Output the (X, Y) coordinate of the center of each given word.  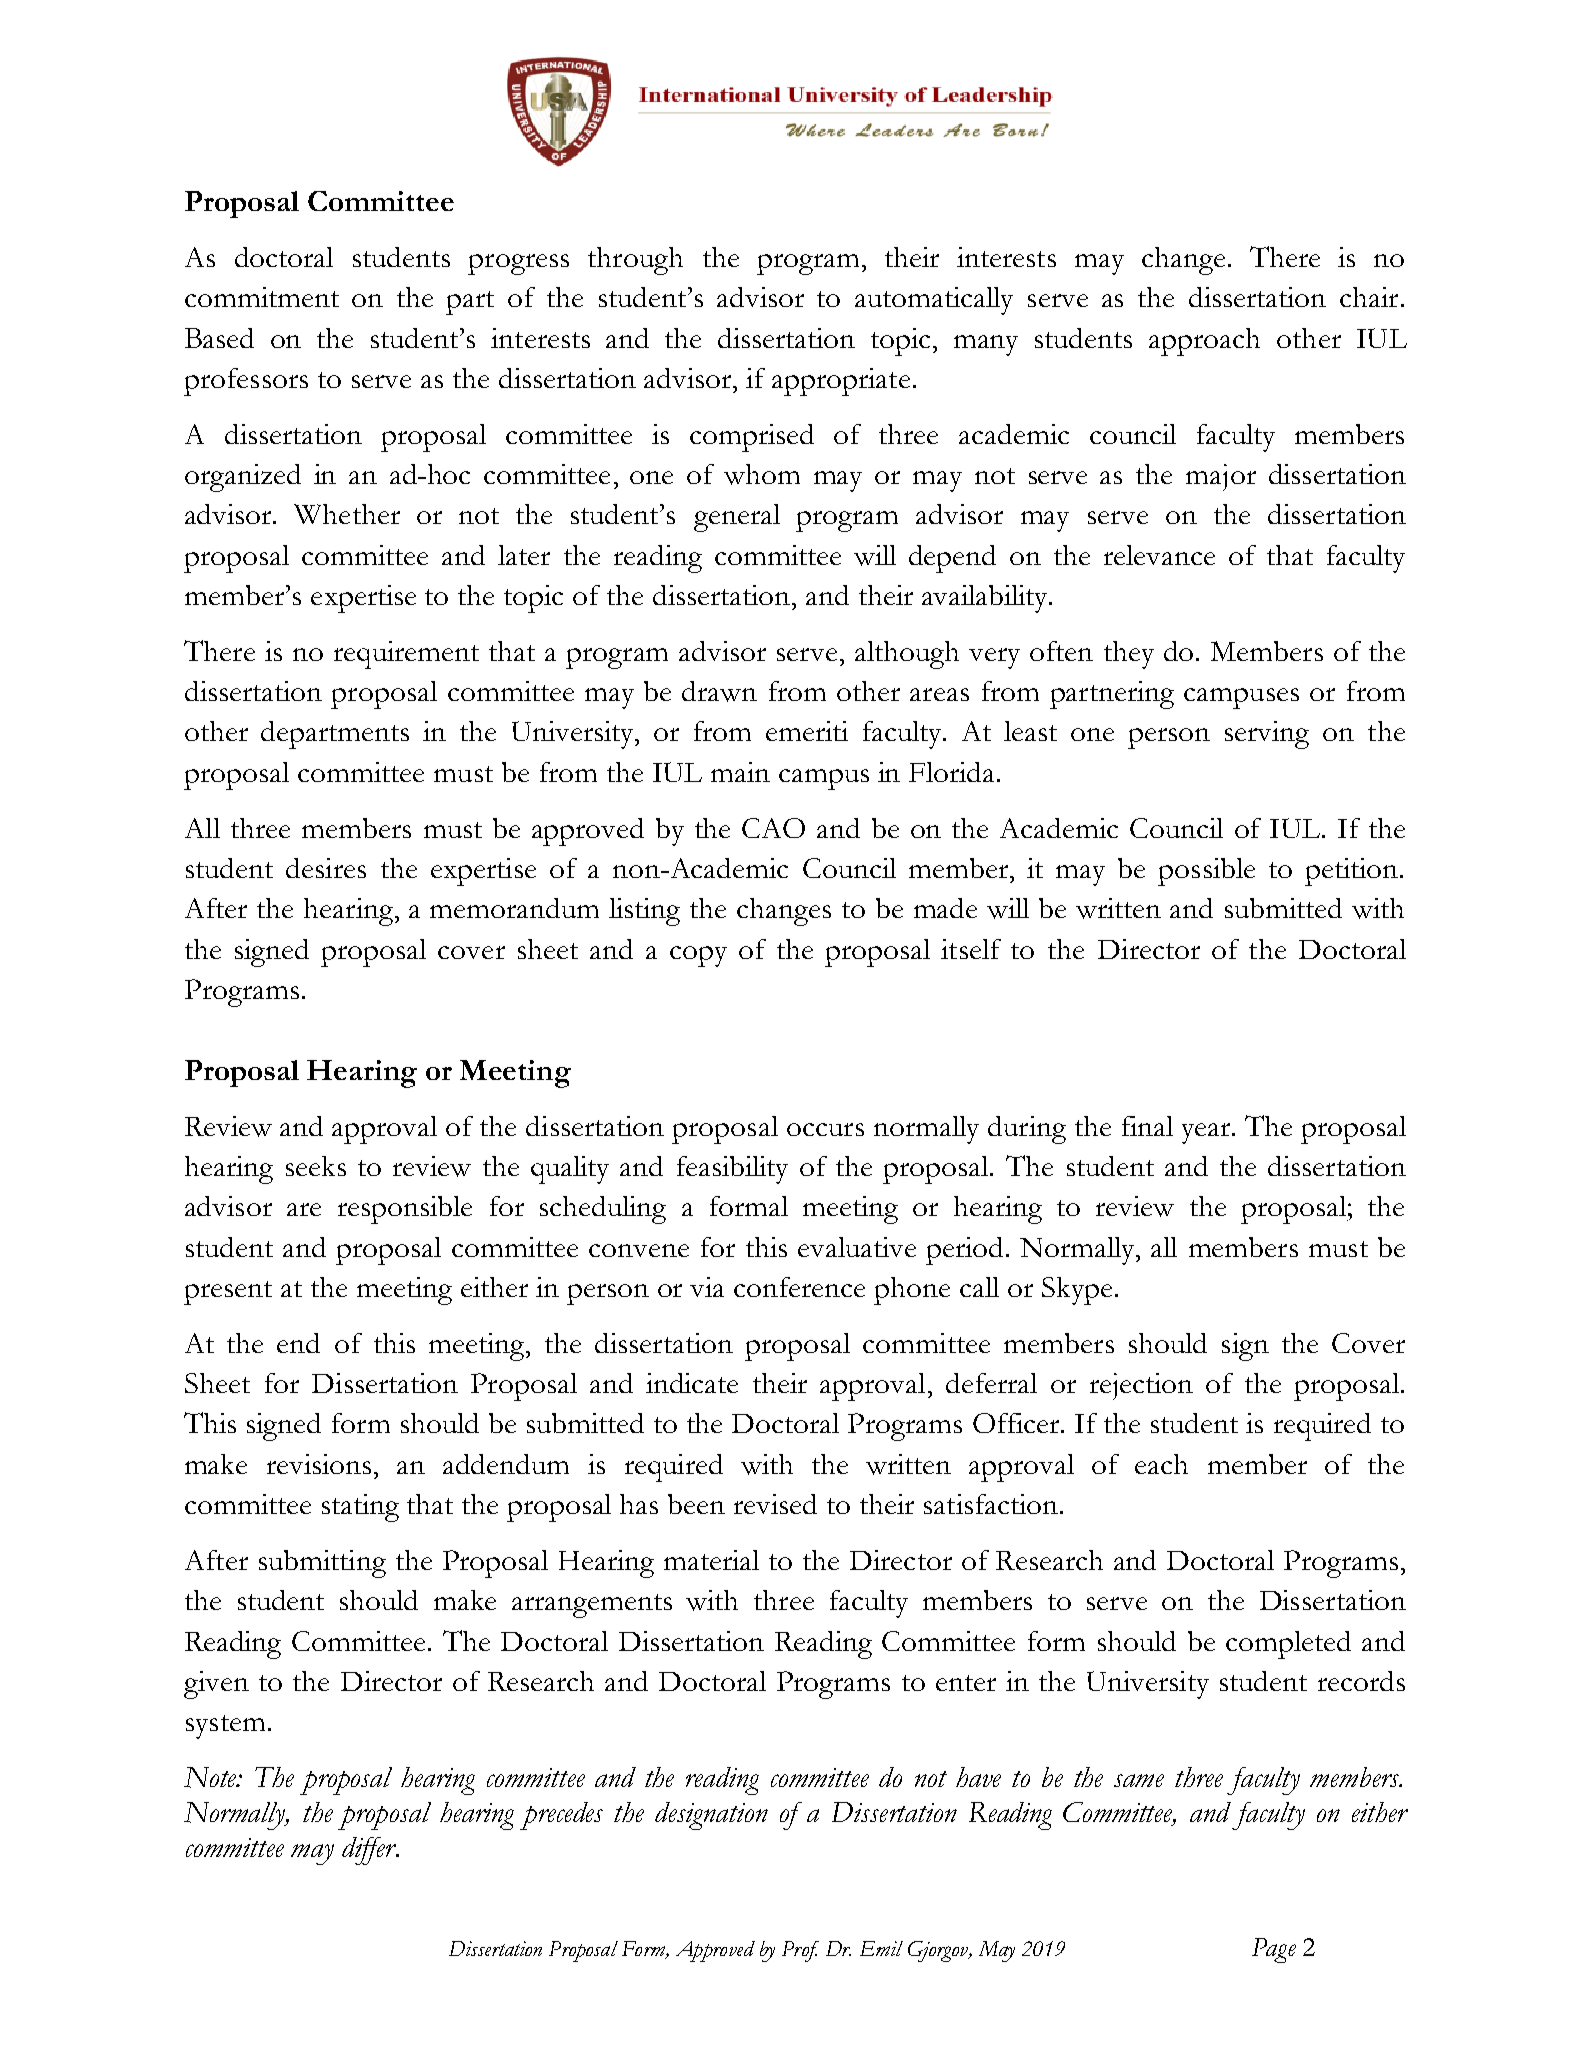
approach (1204, 342)
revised (775, 1504)
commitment (262, 297)
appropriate (841, 382)
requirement (406, 655)
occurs (825, 1129)
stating (360, 1508)
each (1161, 1464)
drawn (719, 691)
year (1207, 1133)
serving (1267, 735)
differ (370, 1851)
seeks (316, 1166)
